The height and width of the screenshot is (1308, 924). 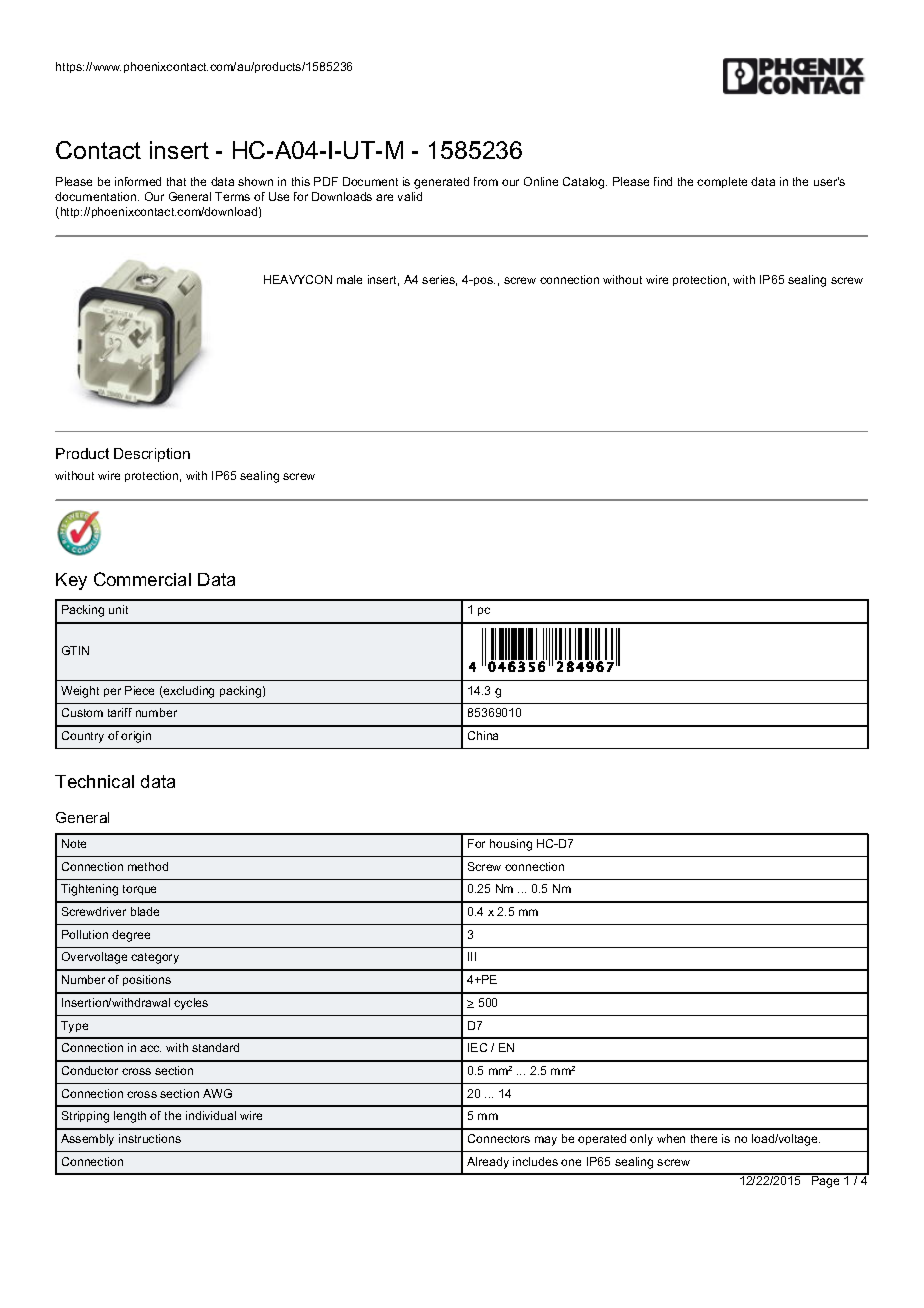 I want to click on Description, so click(x=152, y=455).
